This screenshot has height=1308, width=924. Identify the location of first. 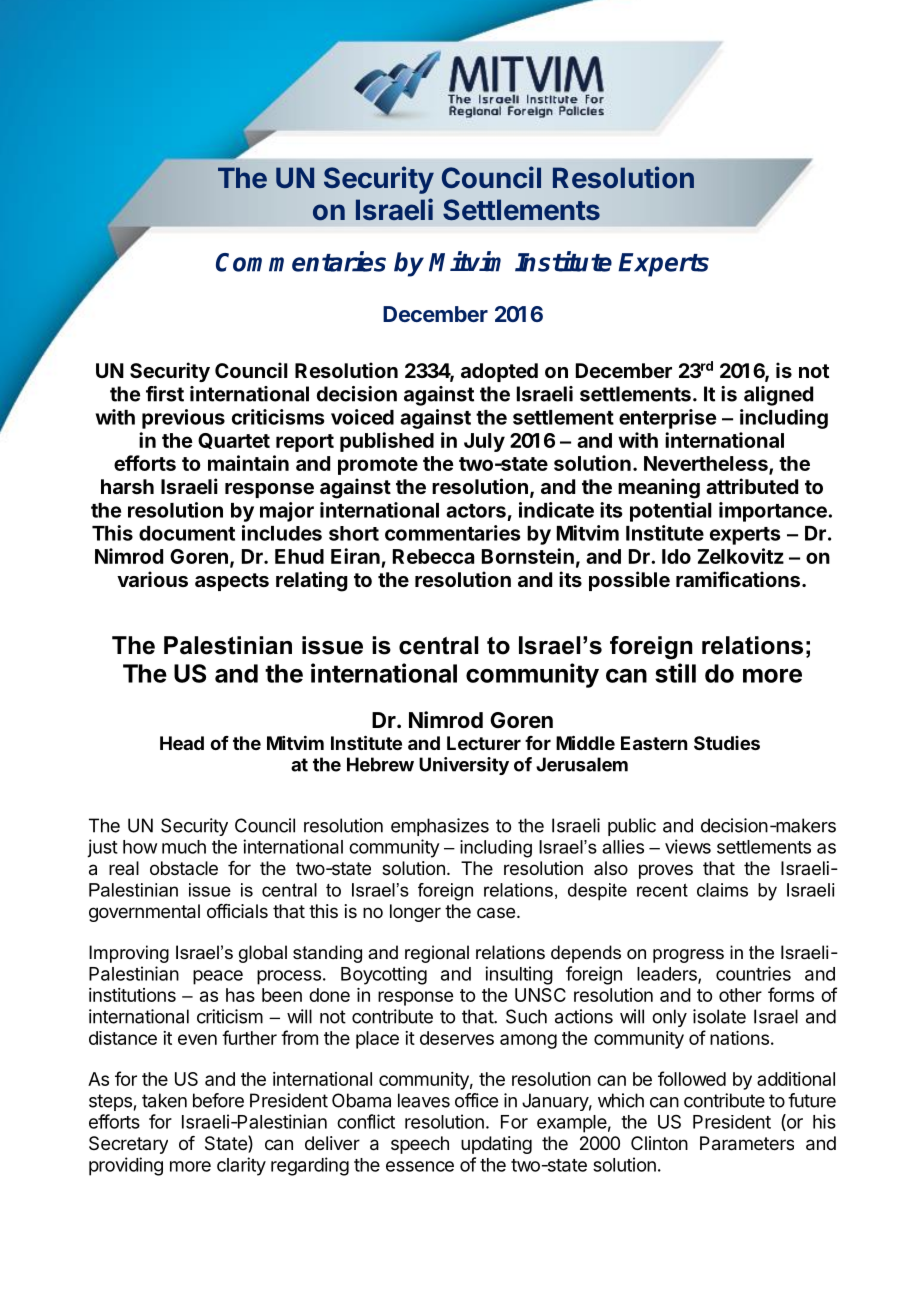
(165, 394).
